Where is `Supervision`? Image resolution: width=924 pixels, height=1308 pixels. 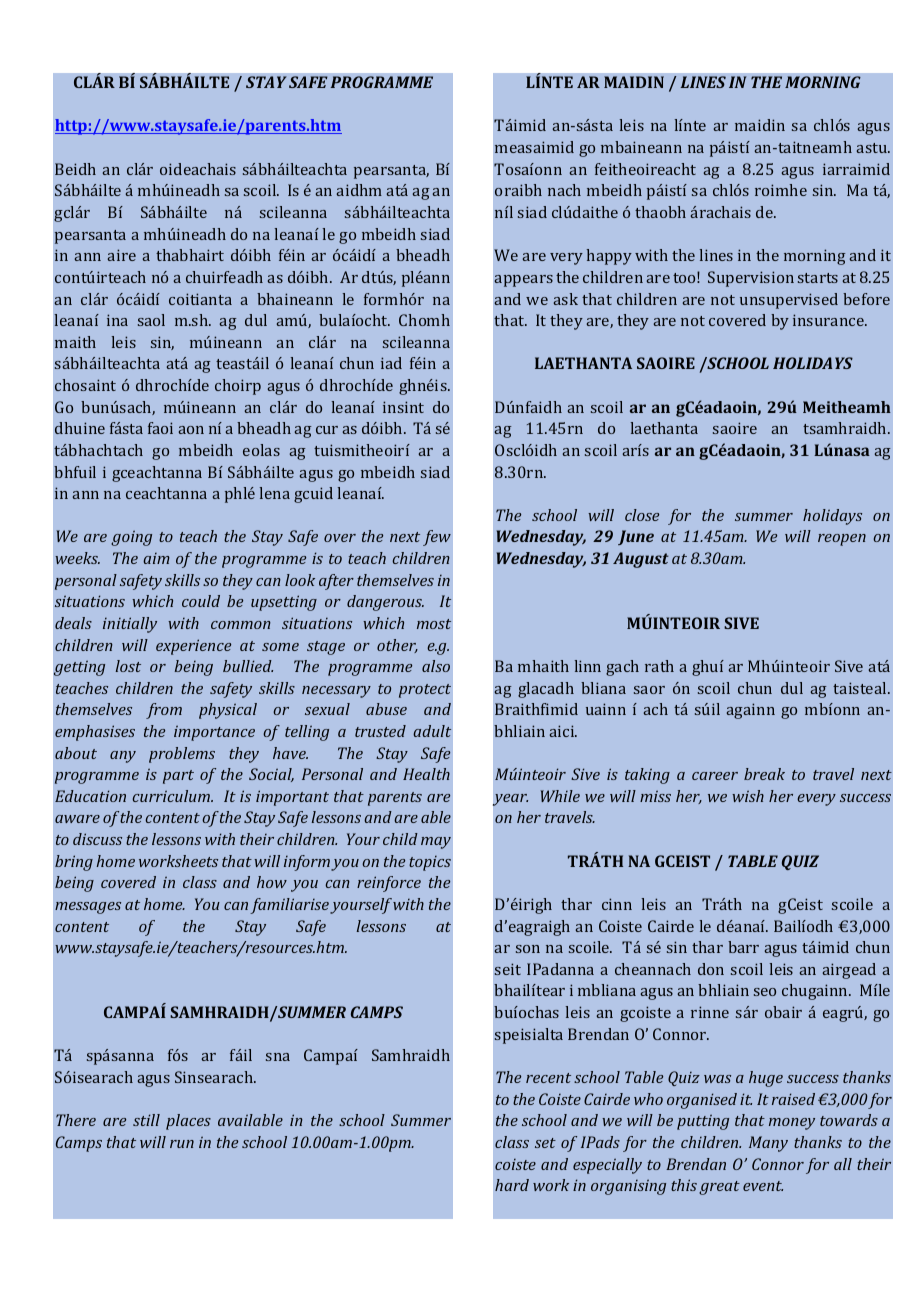 Supervision is located at coordinates (751, 279).
